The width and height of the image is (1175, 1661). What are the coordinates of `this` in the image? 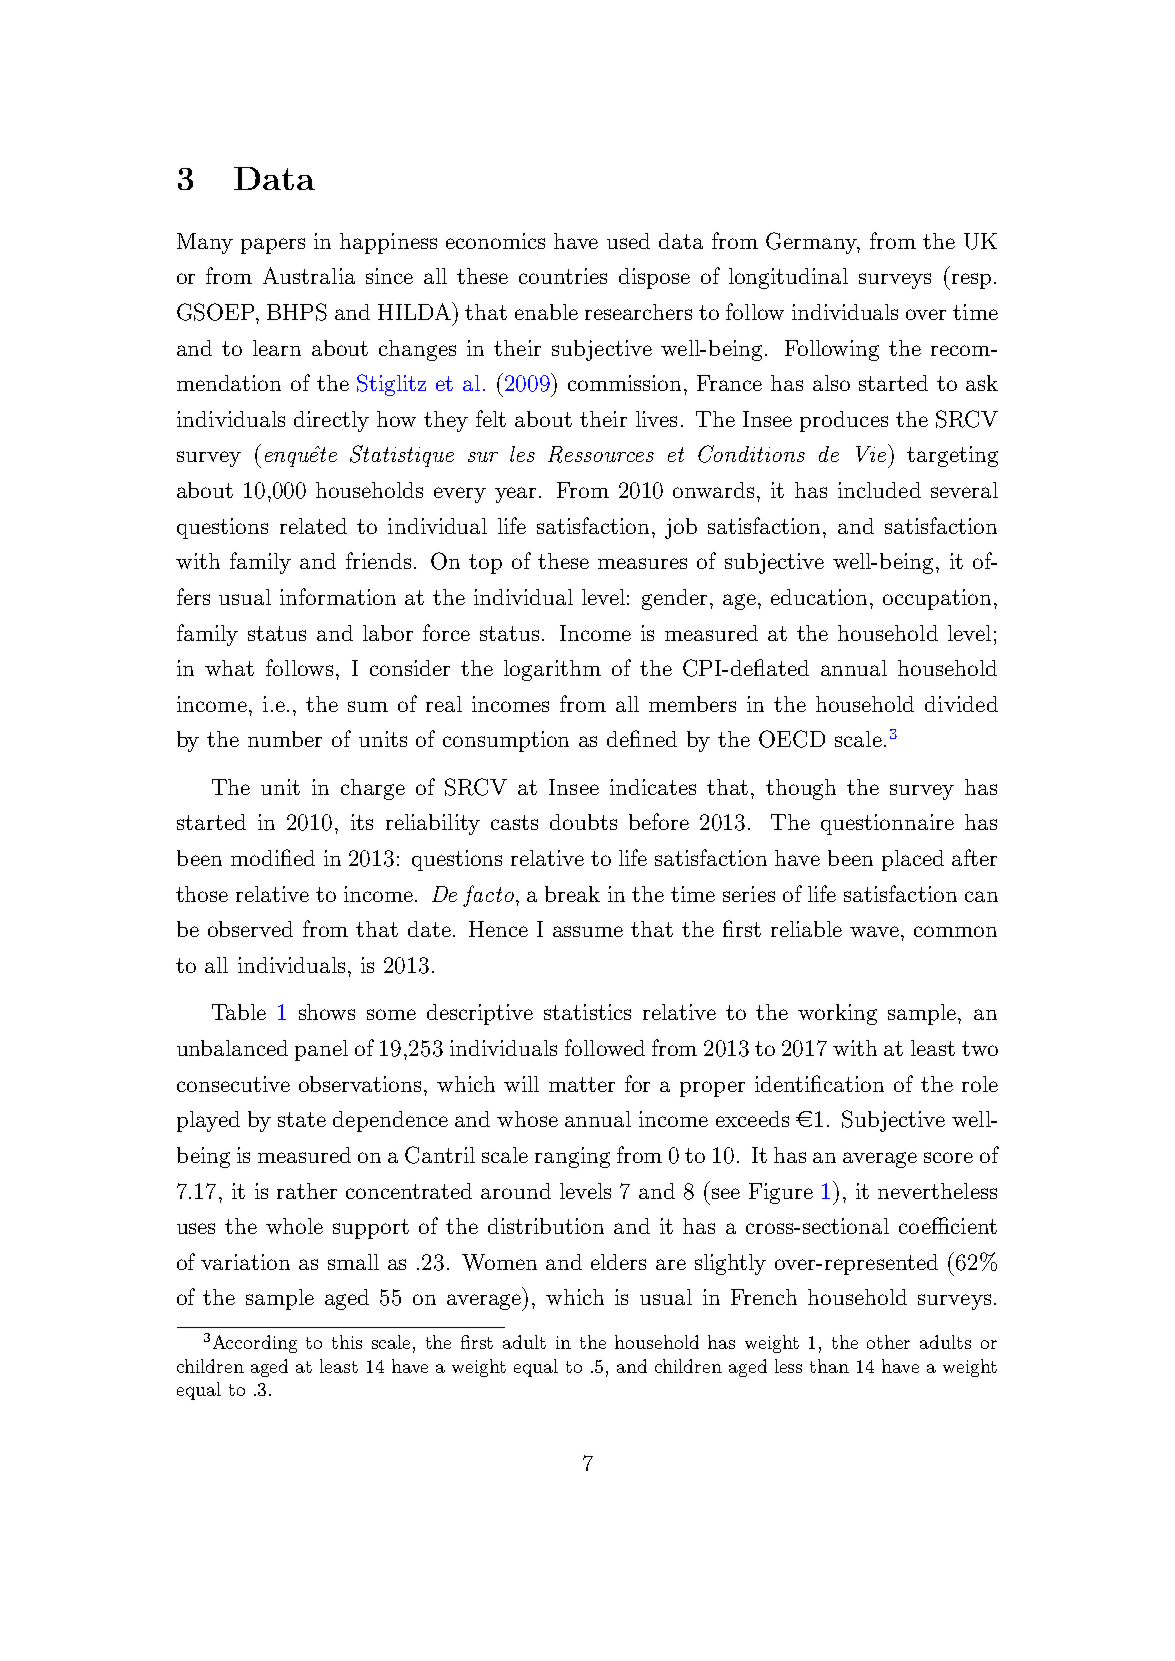 It's located at (347, 1342).
